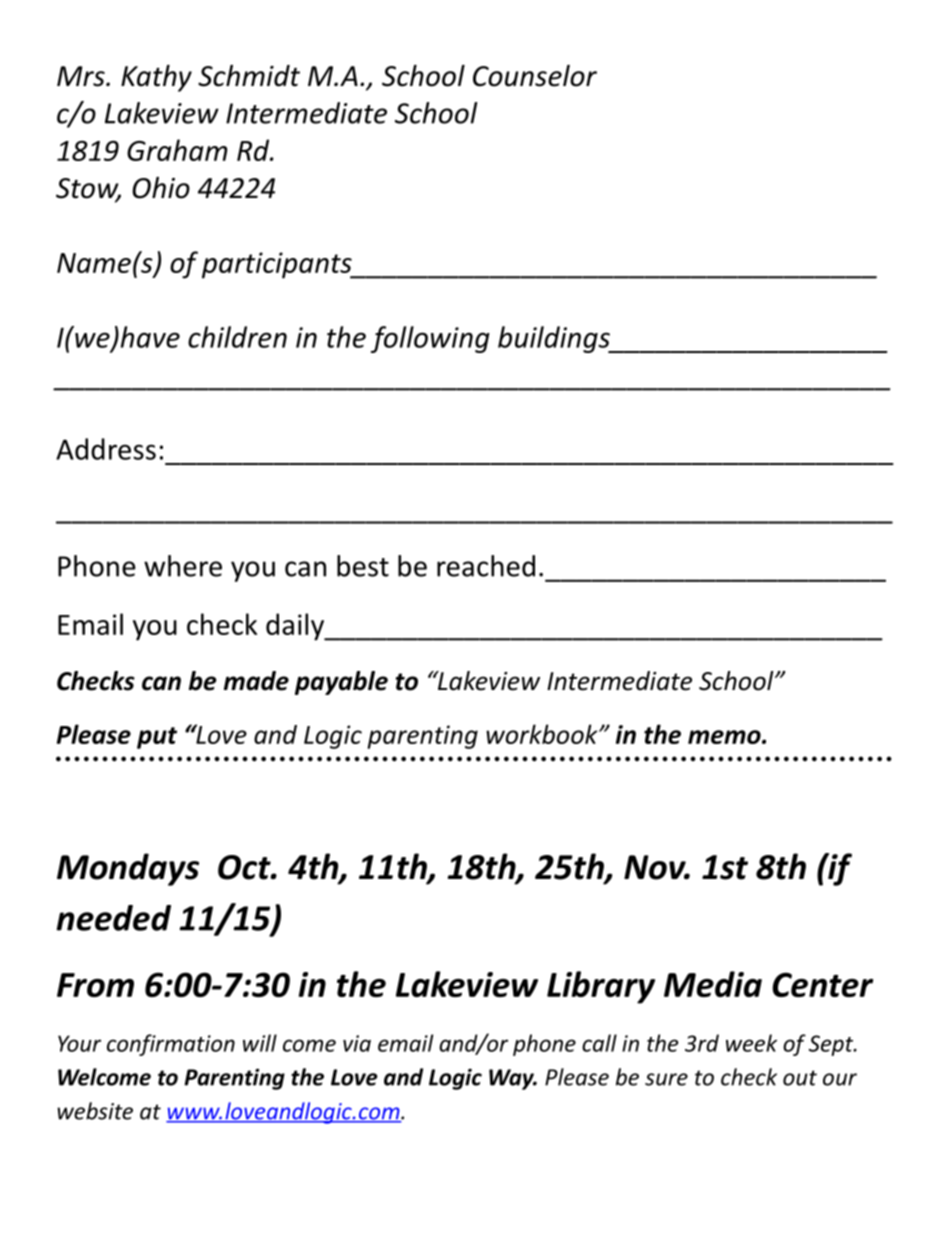 The width and height of the screenshot is (952, 1233). Describe the element at coordinates (822, 984) in the screenshot. I see `Center` at that location.
